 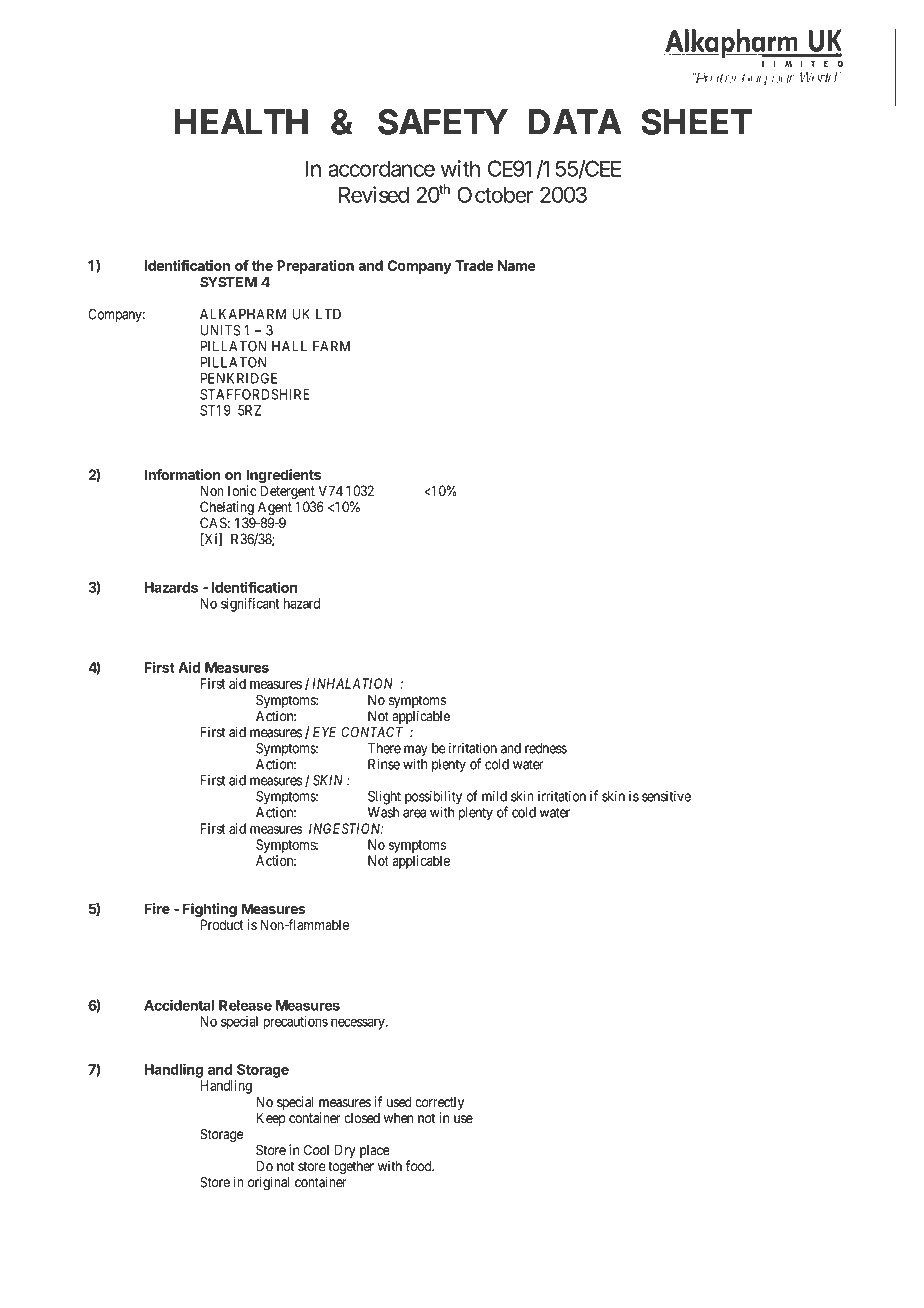 What do you see at coordinates (227, 509) in the screenshot?
I see `Chelating` at bounding box center [227, 509].
